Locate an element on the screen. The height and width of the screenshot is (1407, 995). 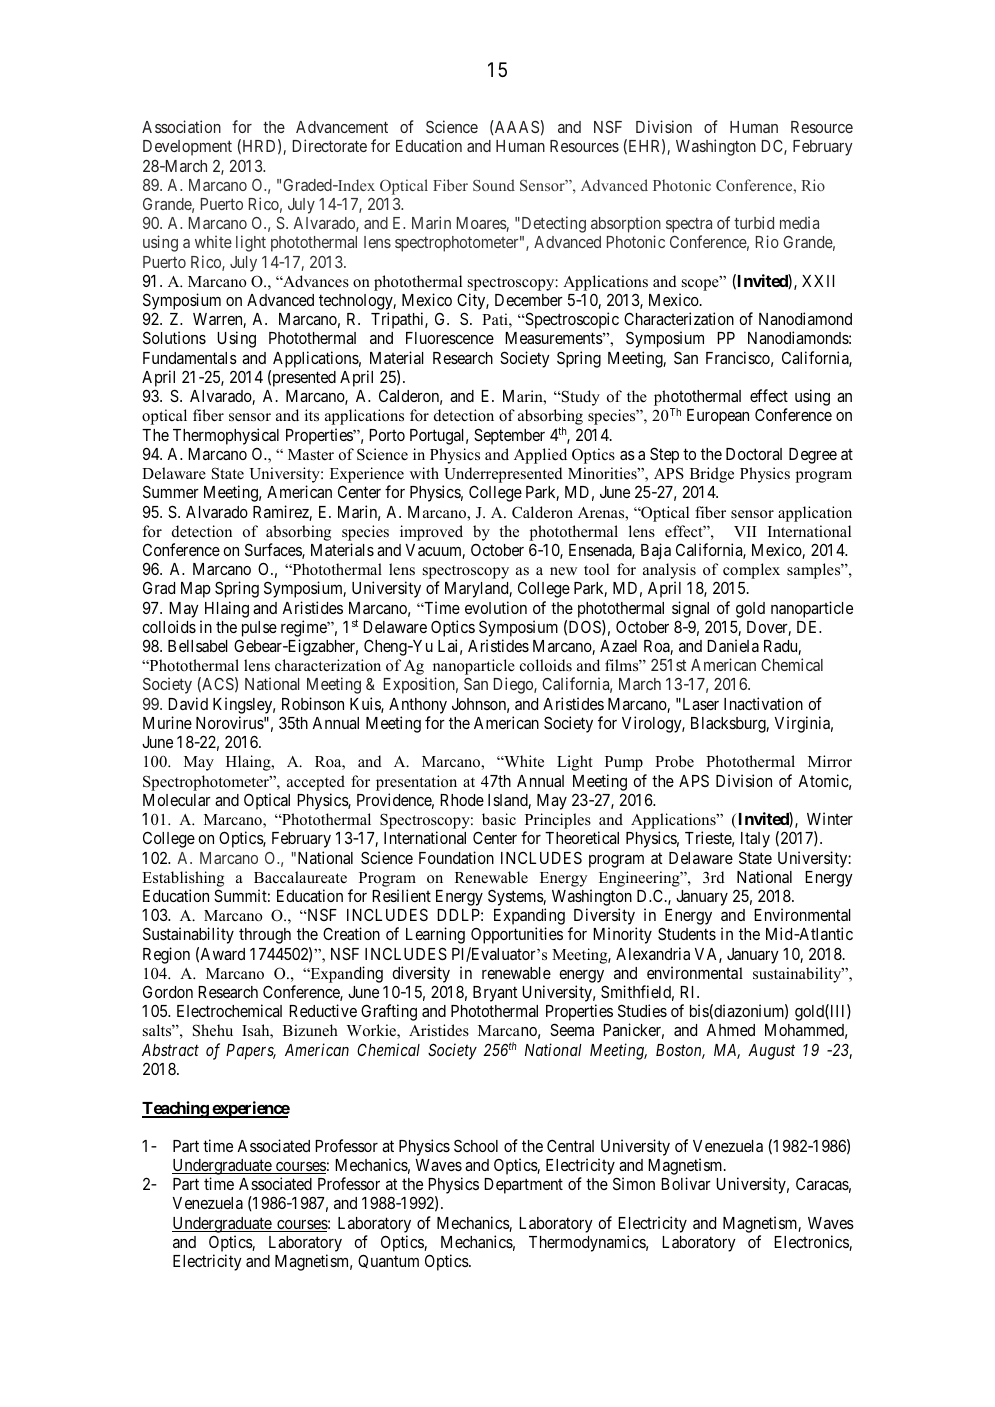
Students is located at coordinates (687, 933).
